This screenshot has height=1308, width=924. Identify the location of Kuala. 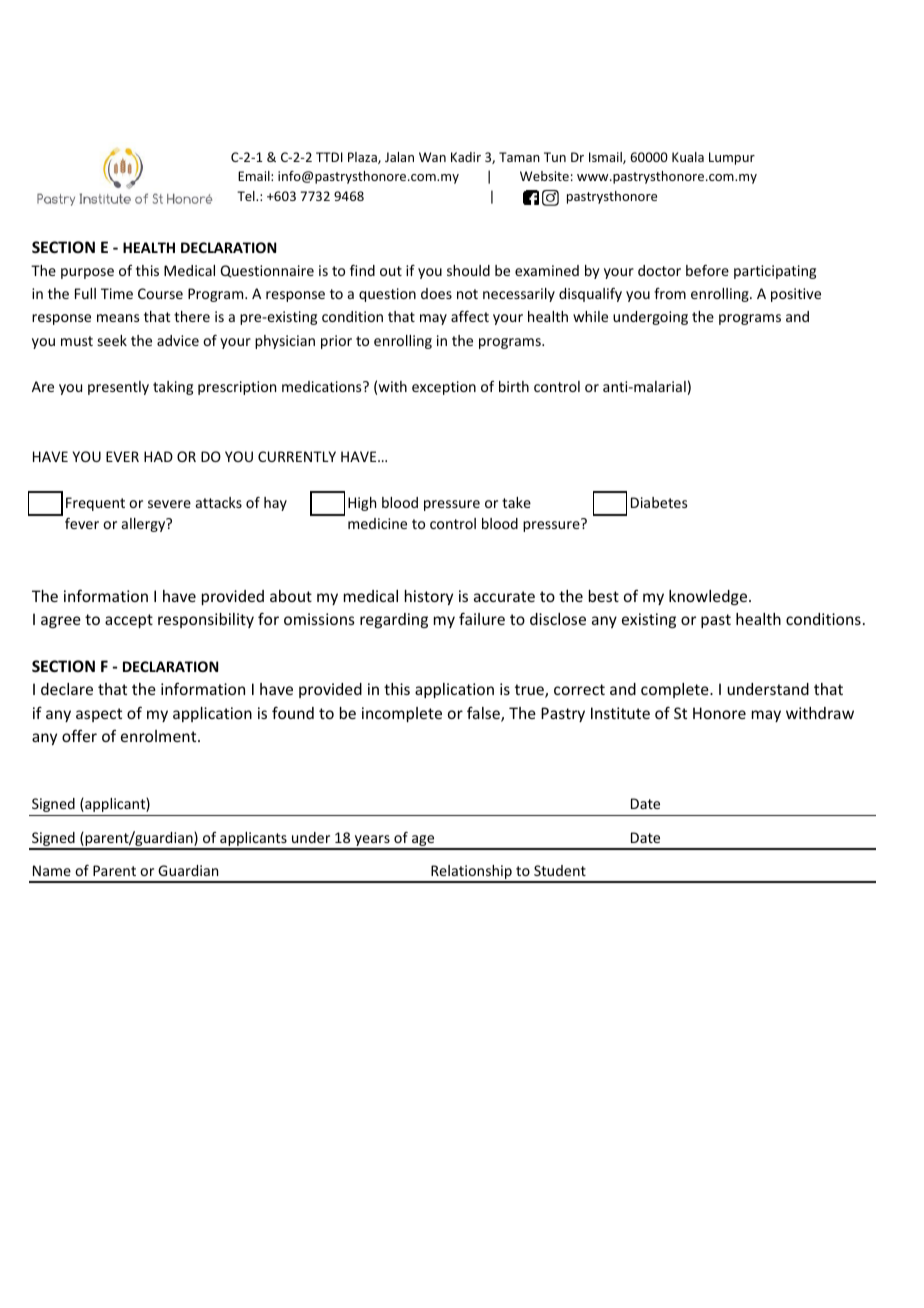
(688, 157).
